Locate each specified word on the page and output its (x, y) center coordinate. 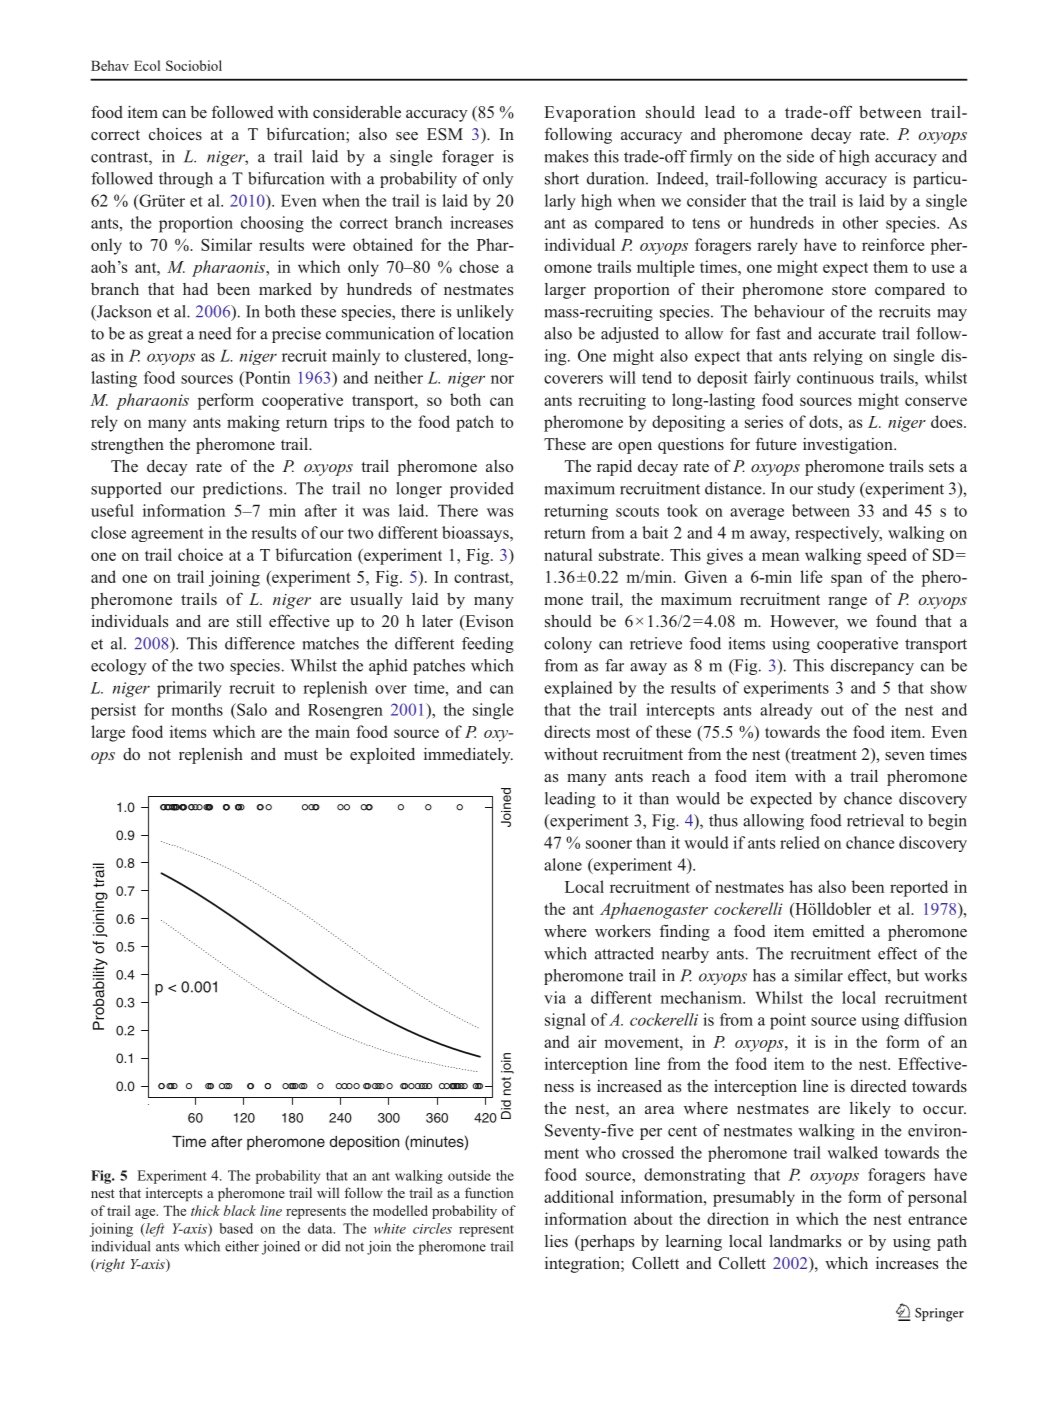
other (860, 222)
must (301, 755)
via (555, 997)
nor (502, 379)
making (253, 423)
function (489, 1192)
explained (578, 689)
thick (205, 1210)
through (186, 180)
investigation (849, 446)
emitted (839, 931)
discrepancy (872, 667)
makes (566, 156)
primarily (189, 689)
